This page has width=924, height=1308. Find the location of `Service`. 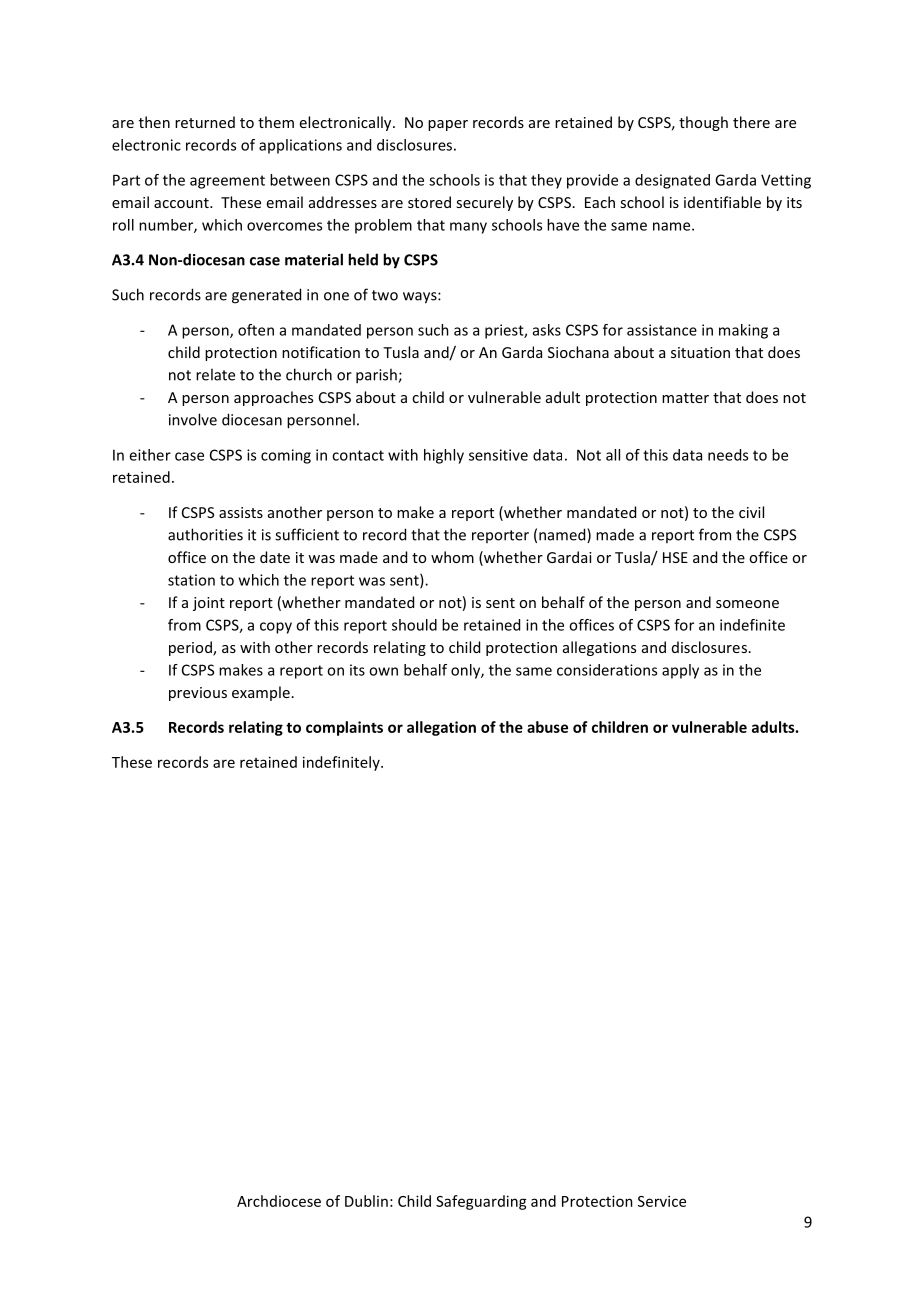

Service is located at coordinates (662, 1201).
